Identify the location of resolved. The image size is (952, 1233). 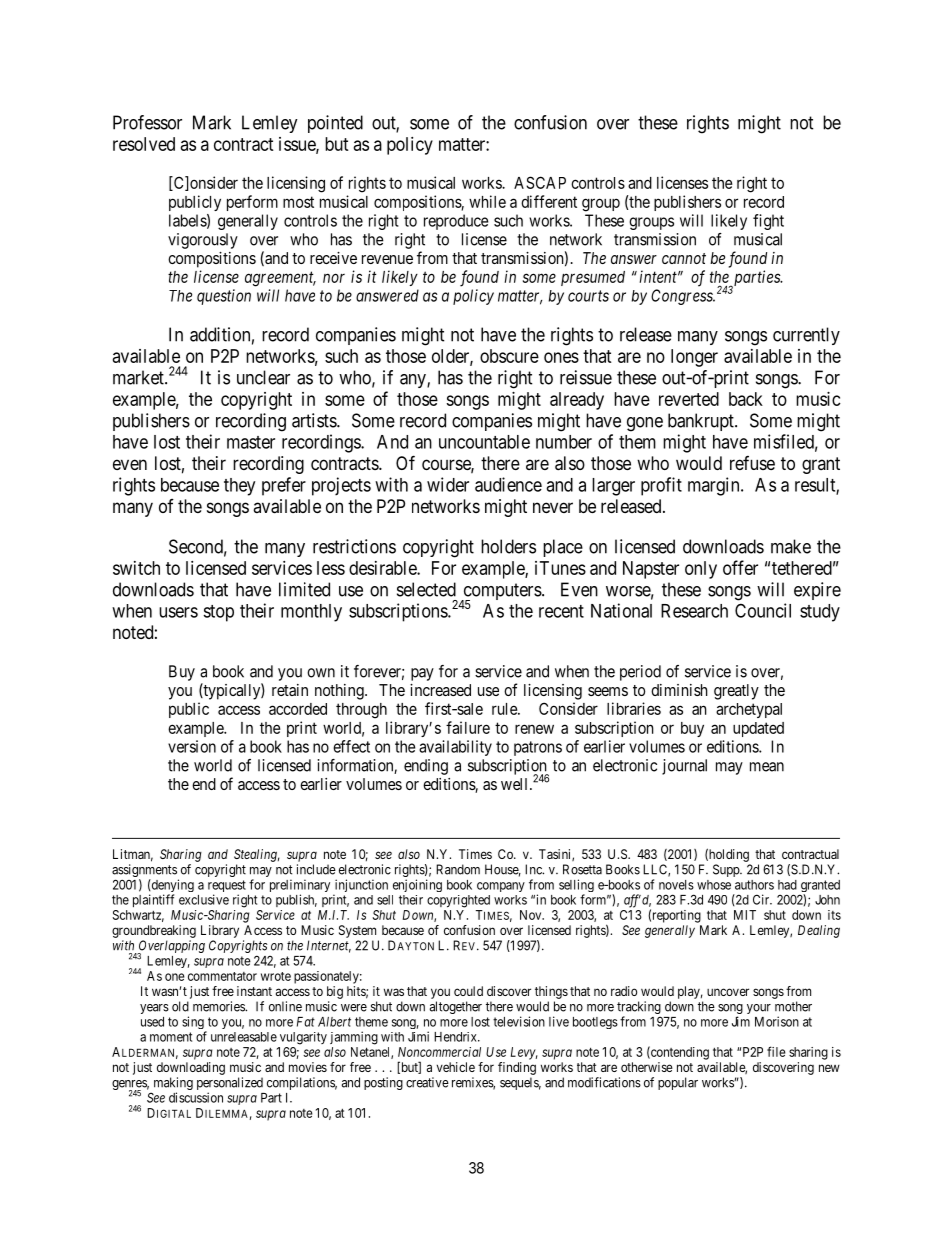
(144, 144).
